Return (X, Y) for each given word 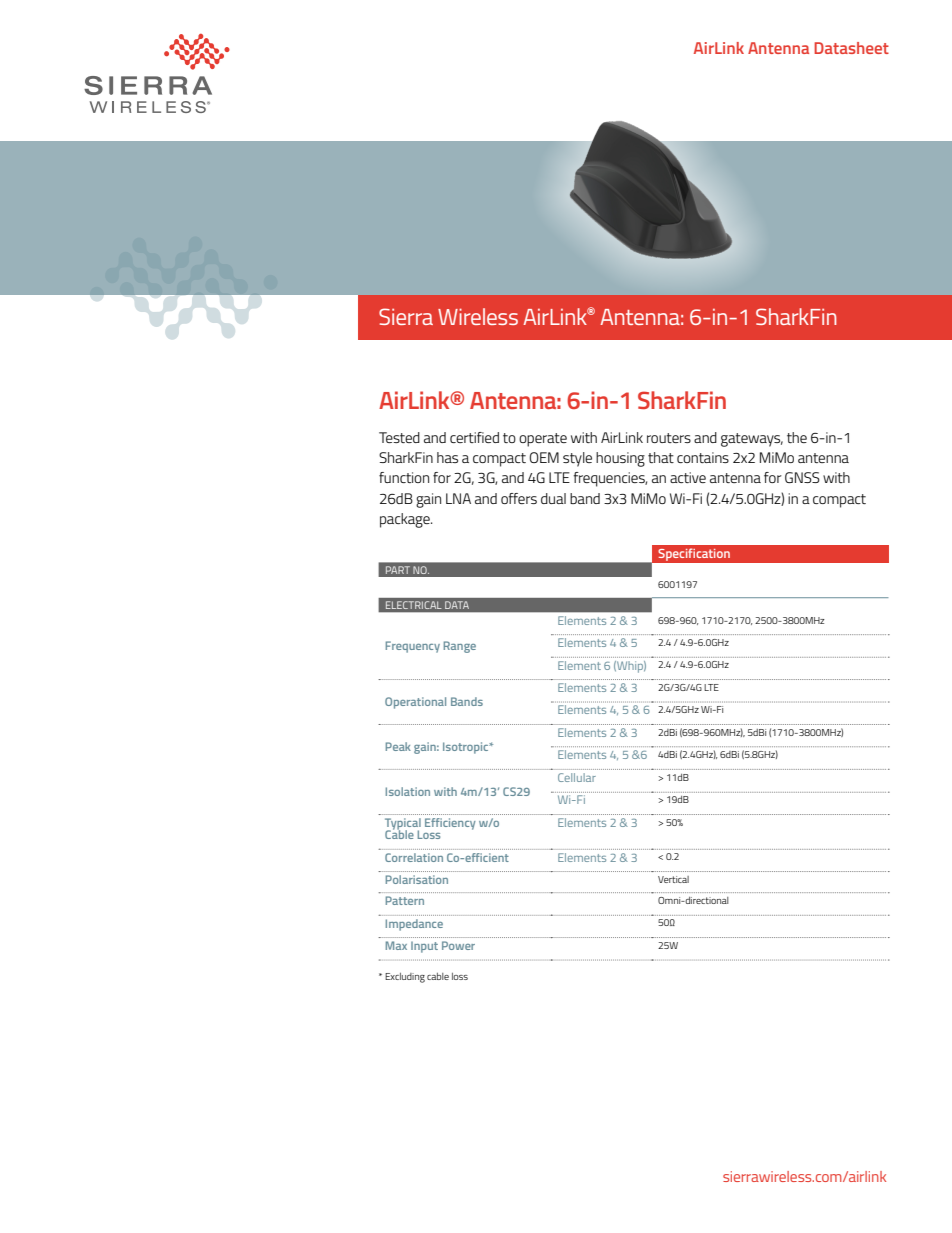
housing (620, 459)
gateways (752, 440)
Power (458, 945)
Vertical (673, 879)
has (447, 457)
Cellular (577, 777)
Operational (415, 703)
